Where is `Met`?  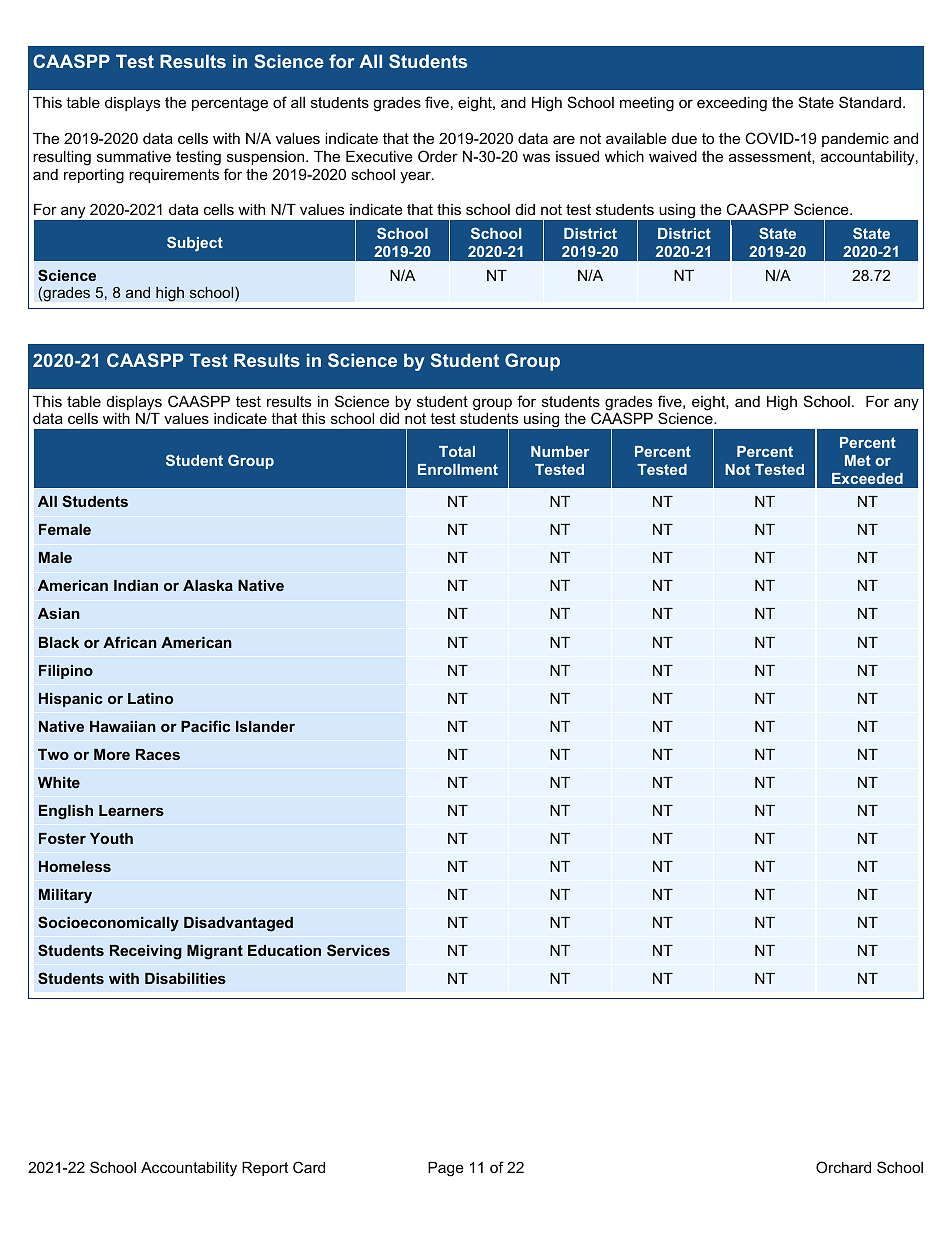 Met is located at coordinates (858, 460).
